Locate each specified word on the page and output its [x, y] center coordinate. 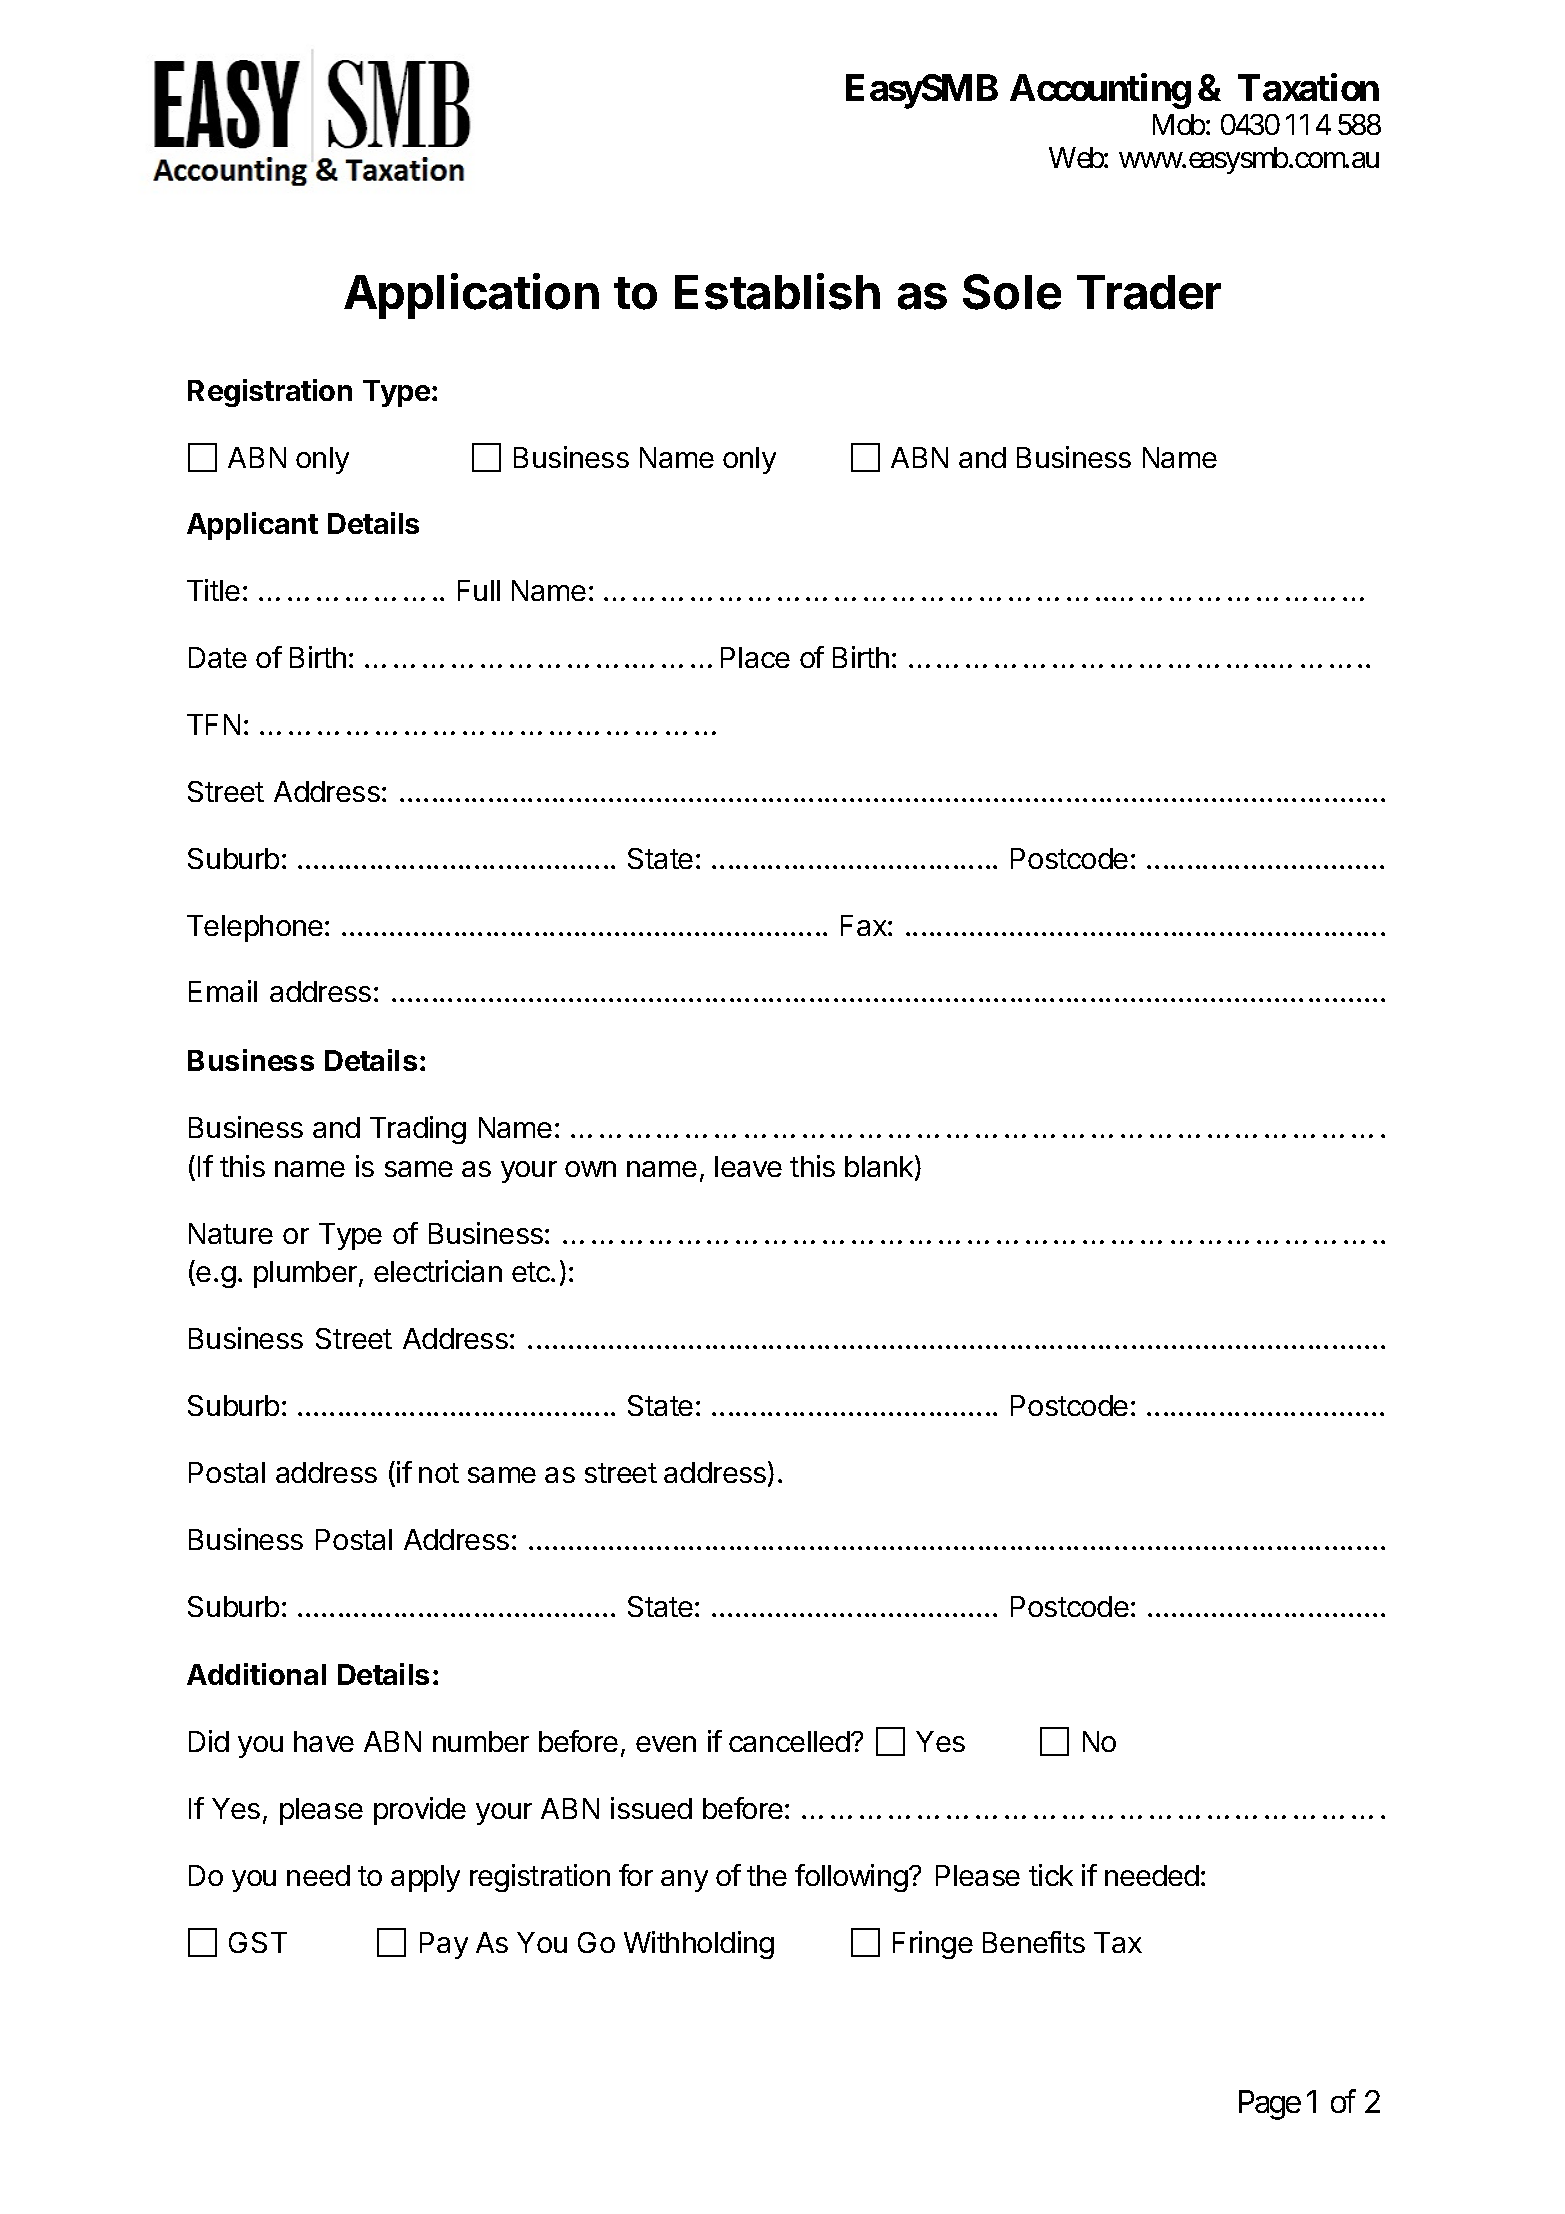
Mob [1179, 124]
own [590, 1169]
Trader [1149, 292]
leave [748, 1166]
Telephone [255, 928]
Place [755, 657]
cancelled [789, 1741]
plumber [307, 1274]
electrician [438, 1271]
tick [1051, 1875]
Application [471, 296]
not [439, 1473]
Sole [1012, 292]
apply [425, 1878]
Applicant [252, 526]
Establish [777, 291]
